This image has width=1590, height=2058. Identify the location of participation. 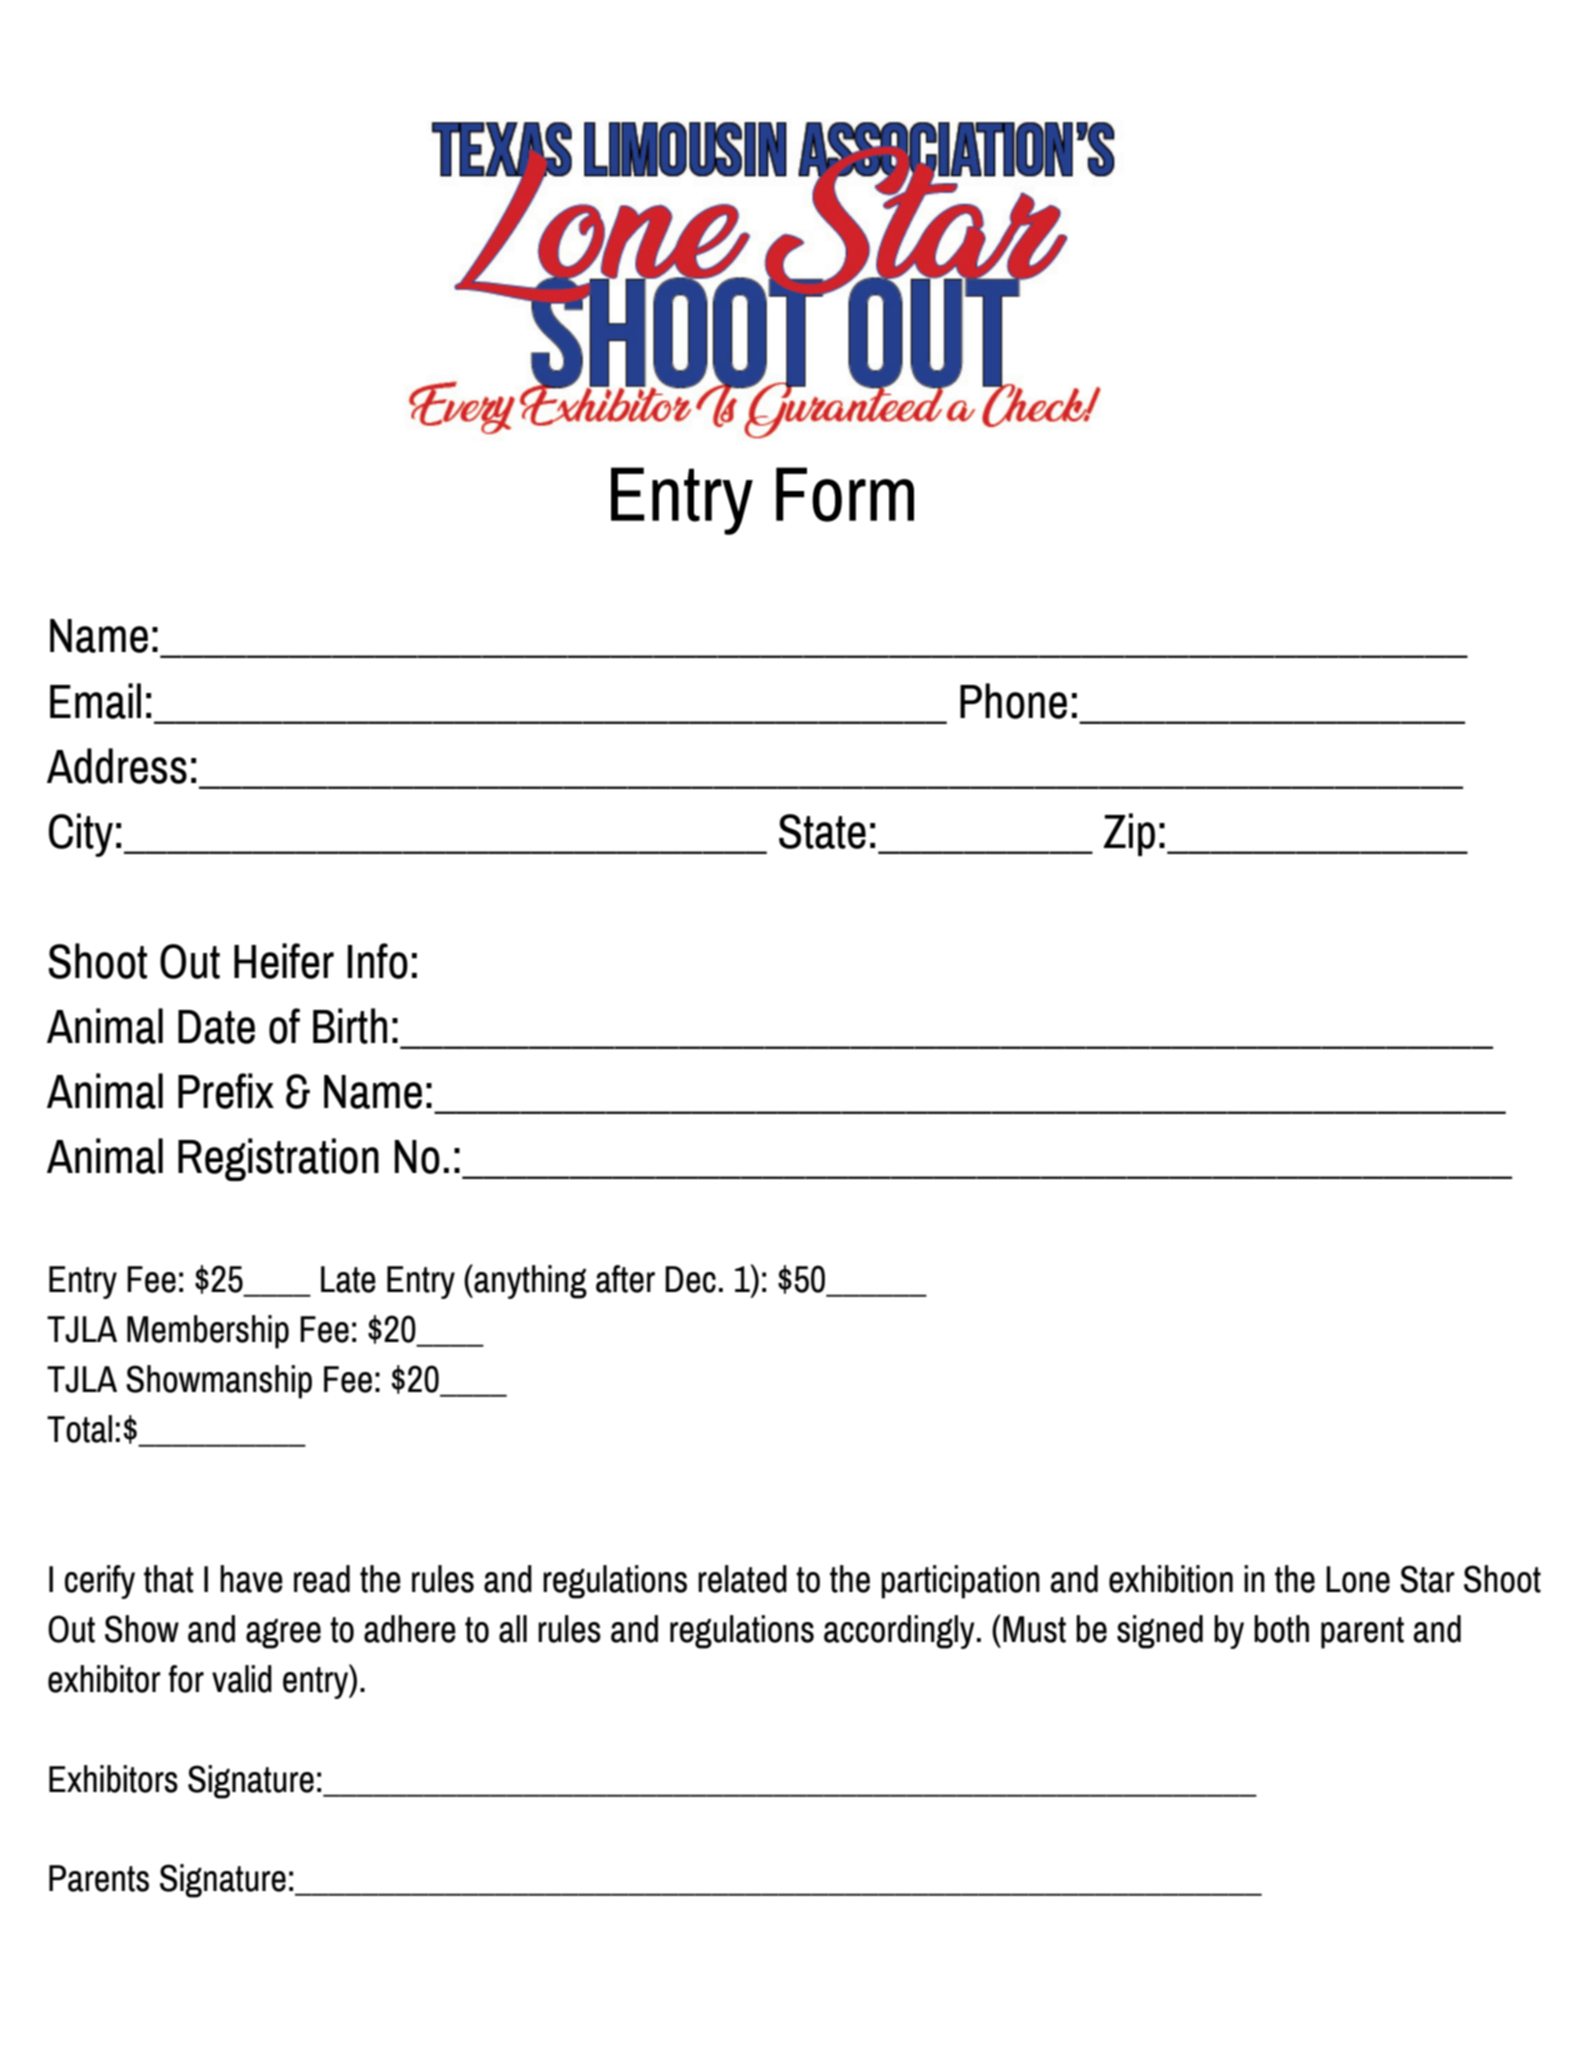
(960, 1582).
